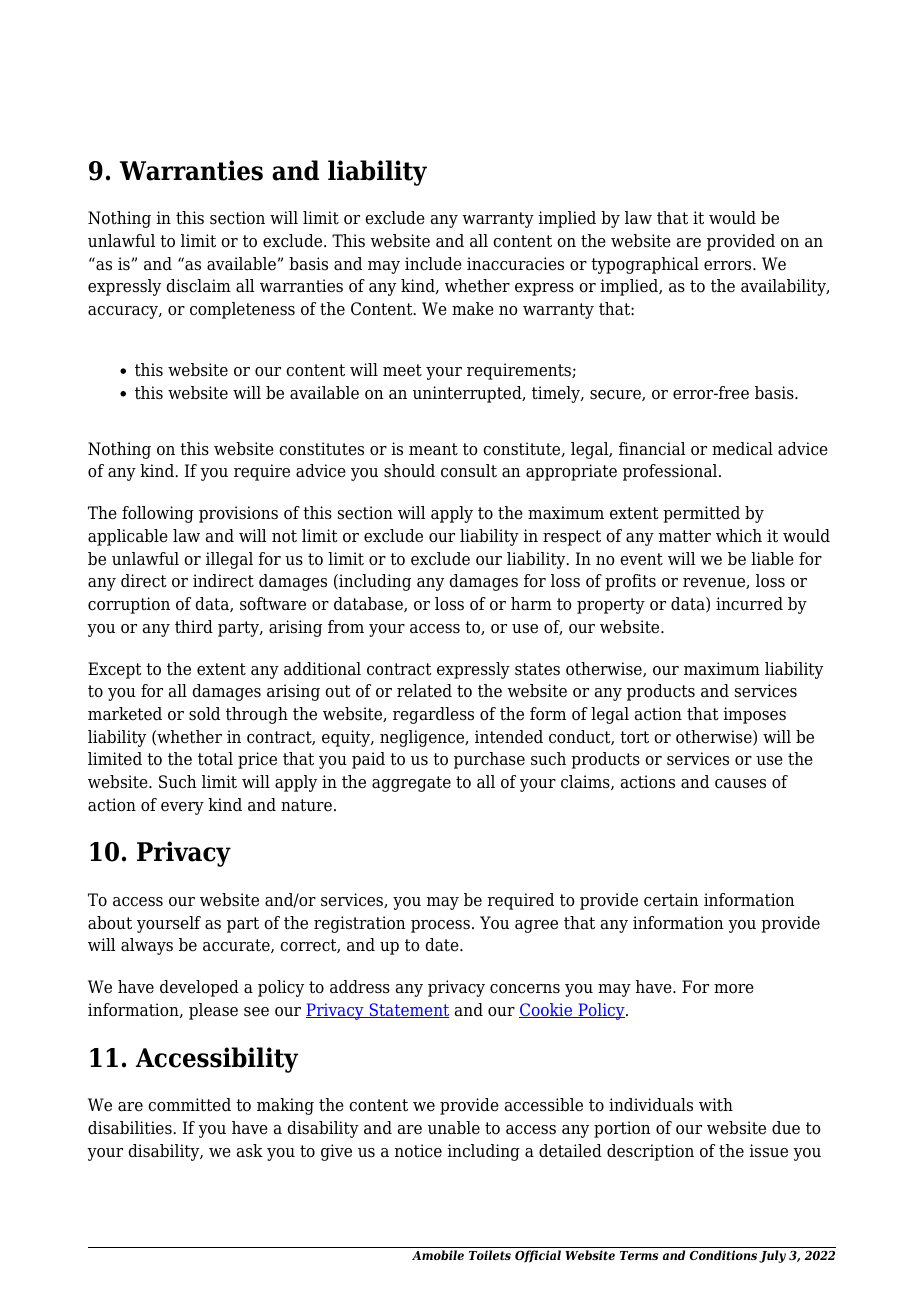 This screenshot has width=924, height=1308. Describe the element at coordinates (645, 265) in the screenshot. I see `typographical` at that location.
